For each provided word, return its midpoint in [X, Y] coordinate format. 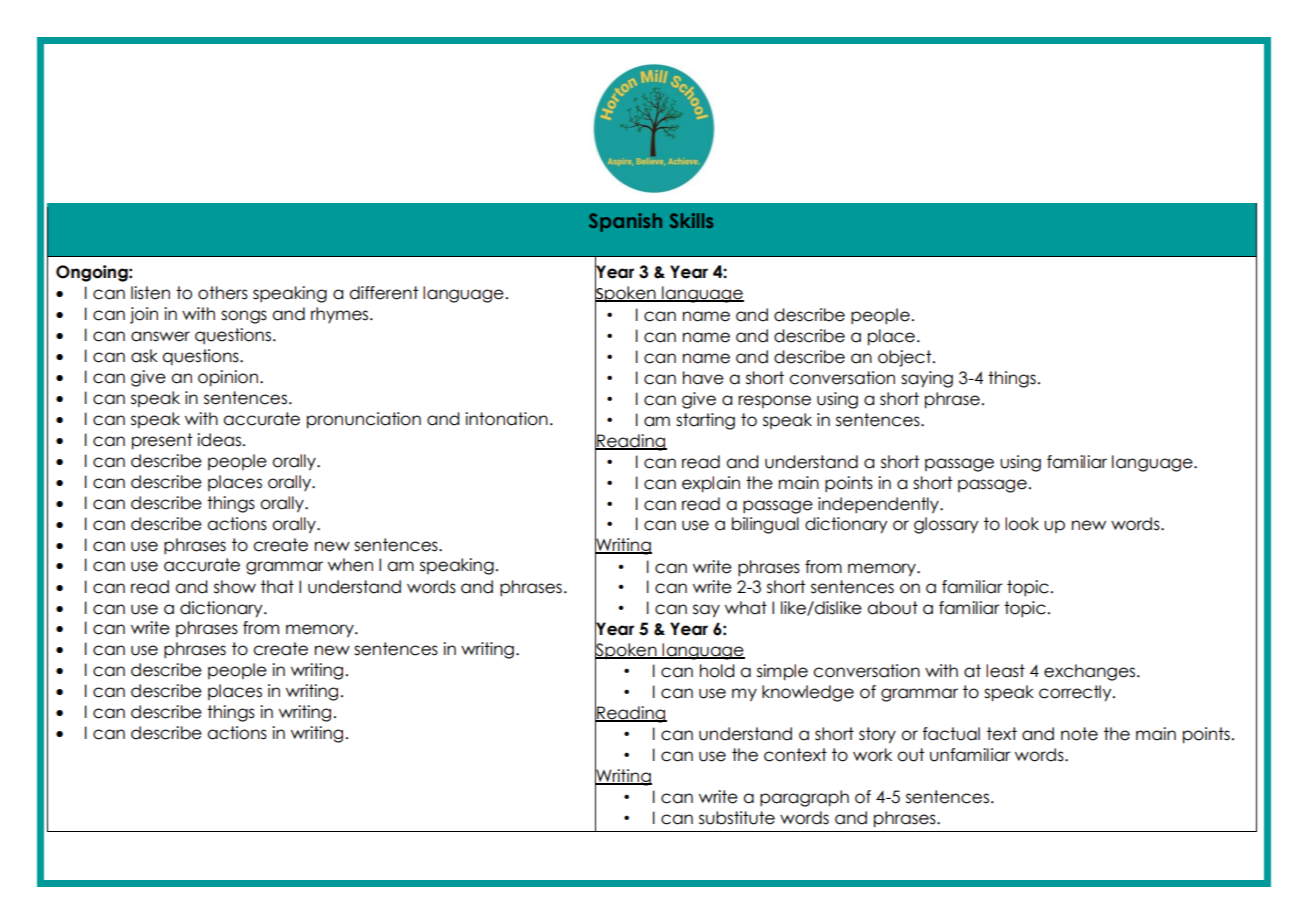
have [703, 378]
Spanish [625, 222]
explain [711, 484]
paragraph [804, 798]
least [1005, 671]
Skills [691, 220]
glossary [946, 525]
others [223, 293]
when [350, 565]
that [277, 587]
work [872, 755]
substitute [737, 818]
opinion [228, 378]
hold [717, 671]
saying [927, 379]
